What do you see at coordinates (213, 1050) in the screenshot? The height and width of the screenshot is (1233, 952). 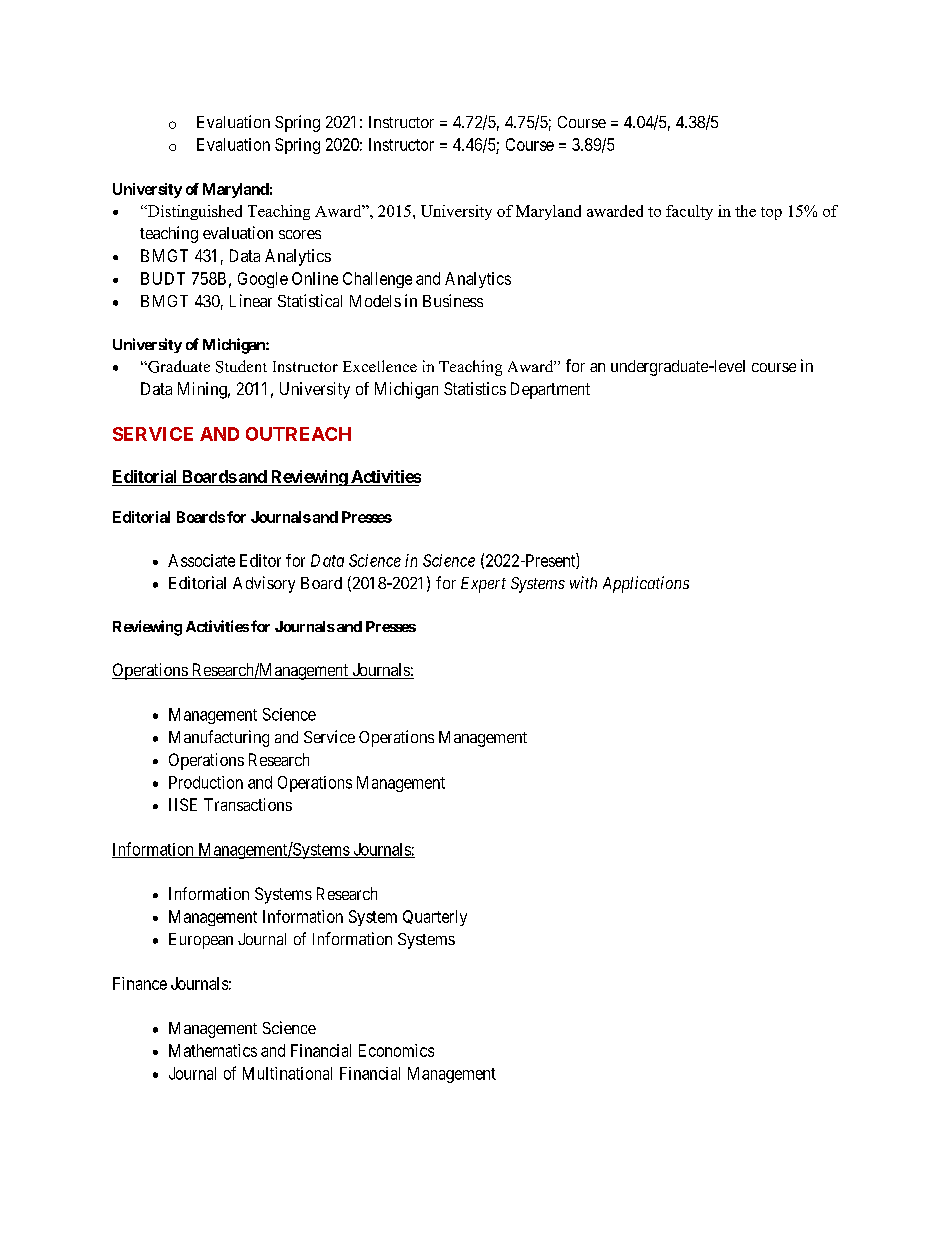 I see `Mathematics` at bounding box center [213, 1050].
